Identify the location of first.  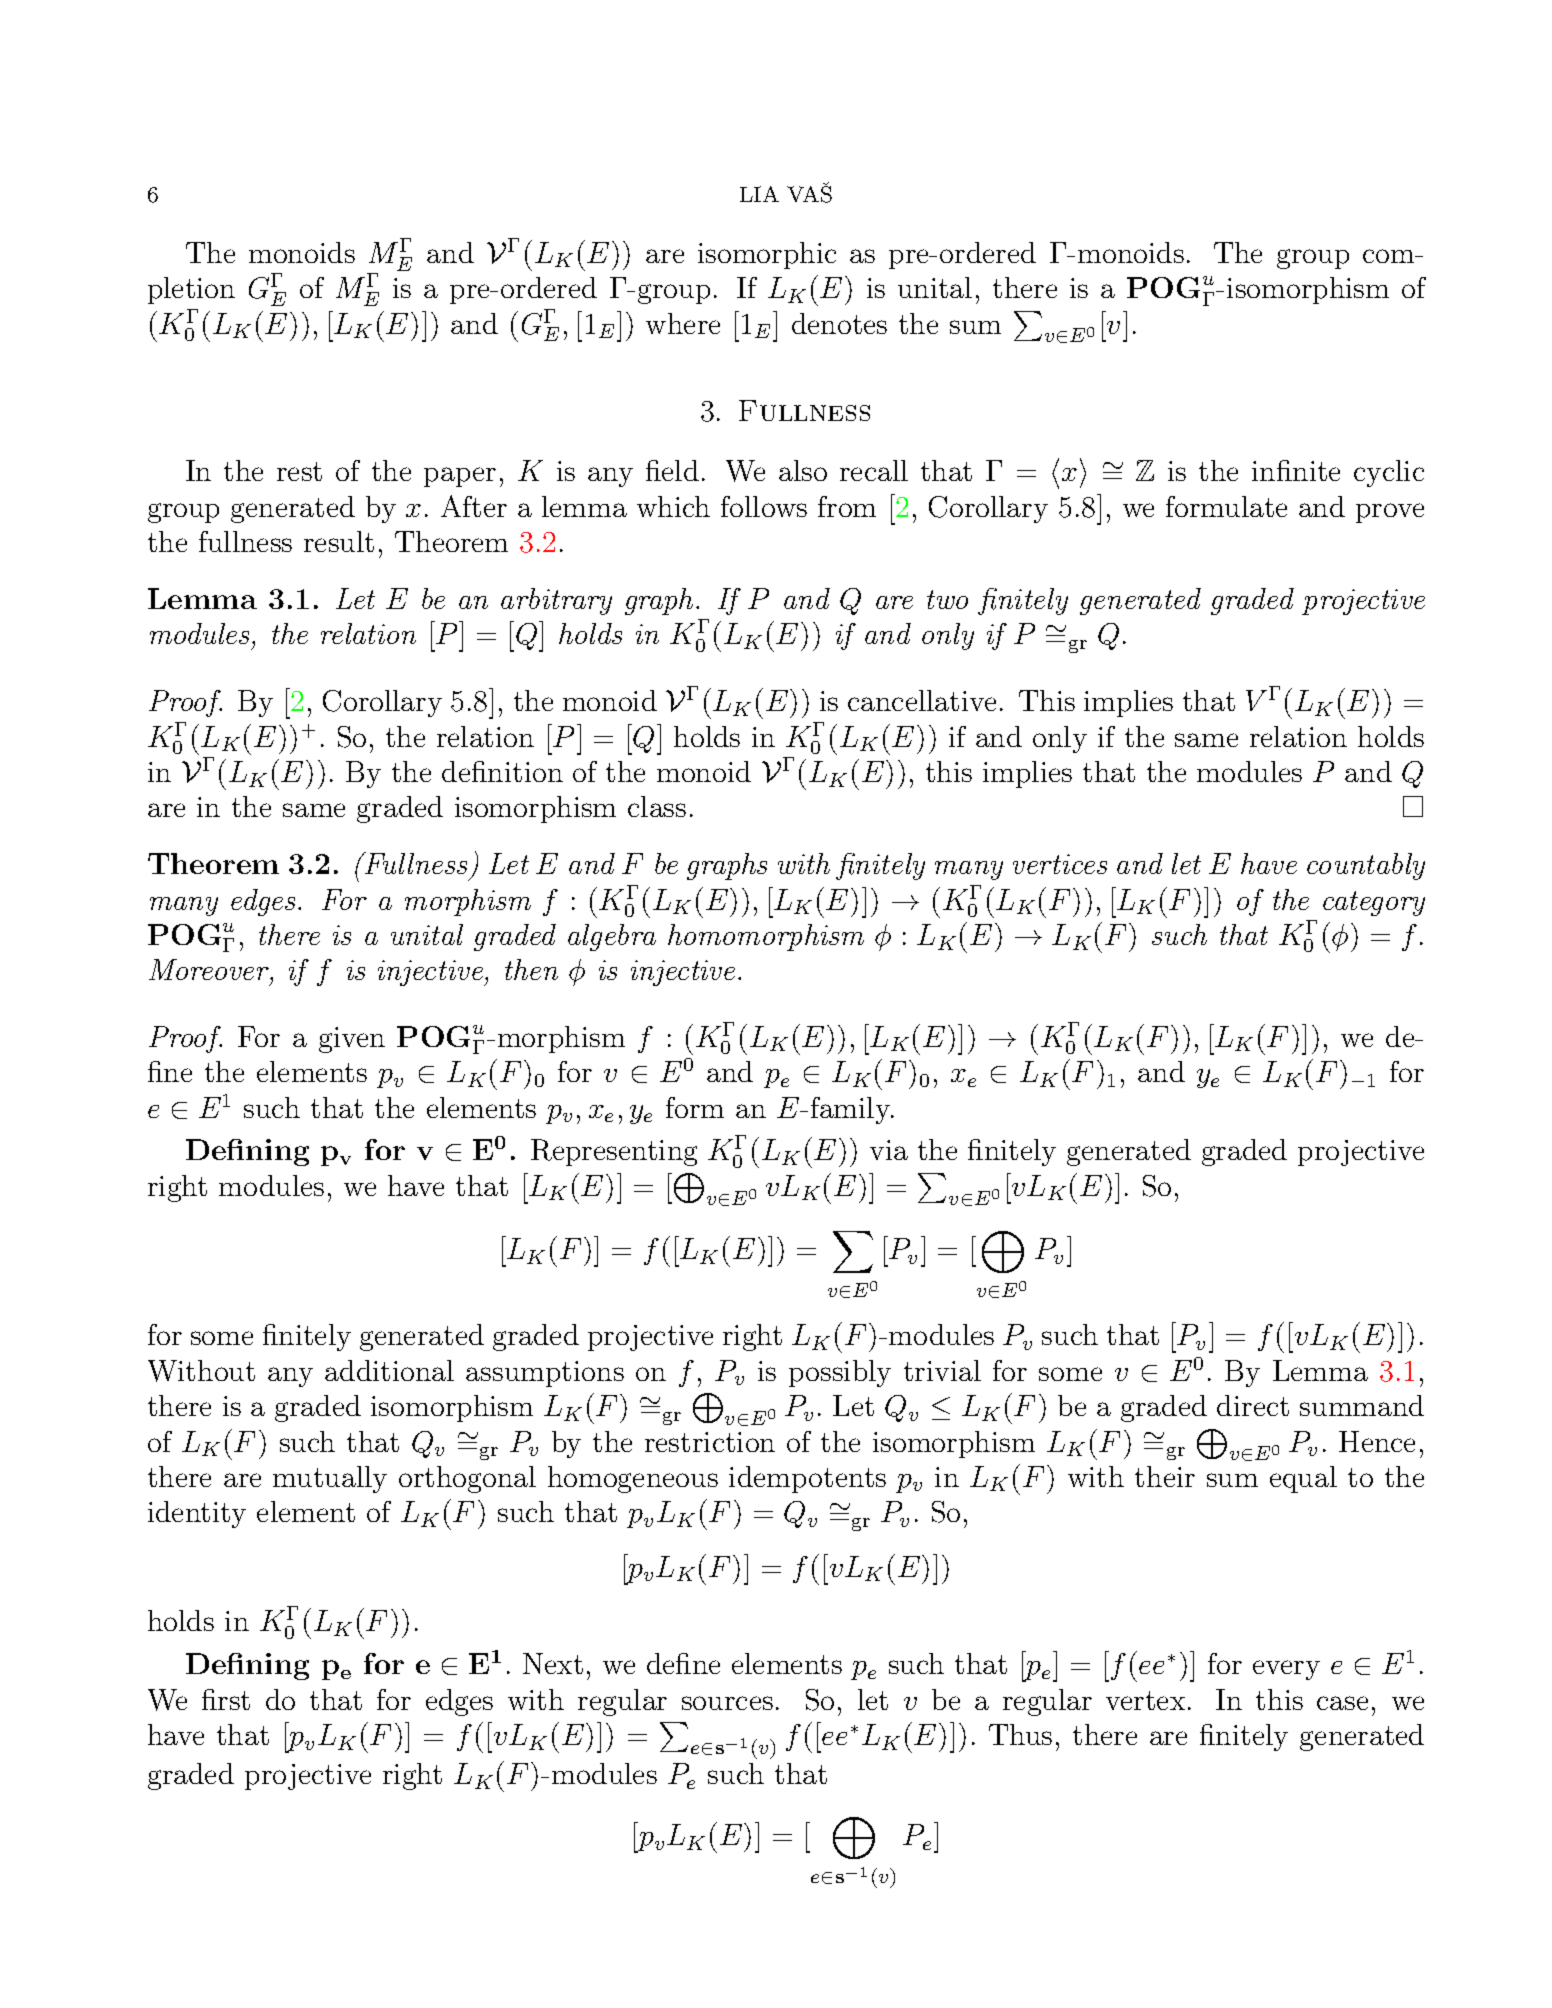
(226, 1699).
